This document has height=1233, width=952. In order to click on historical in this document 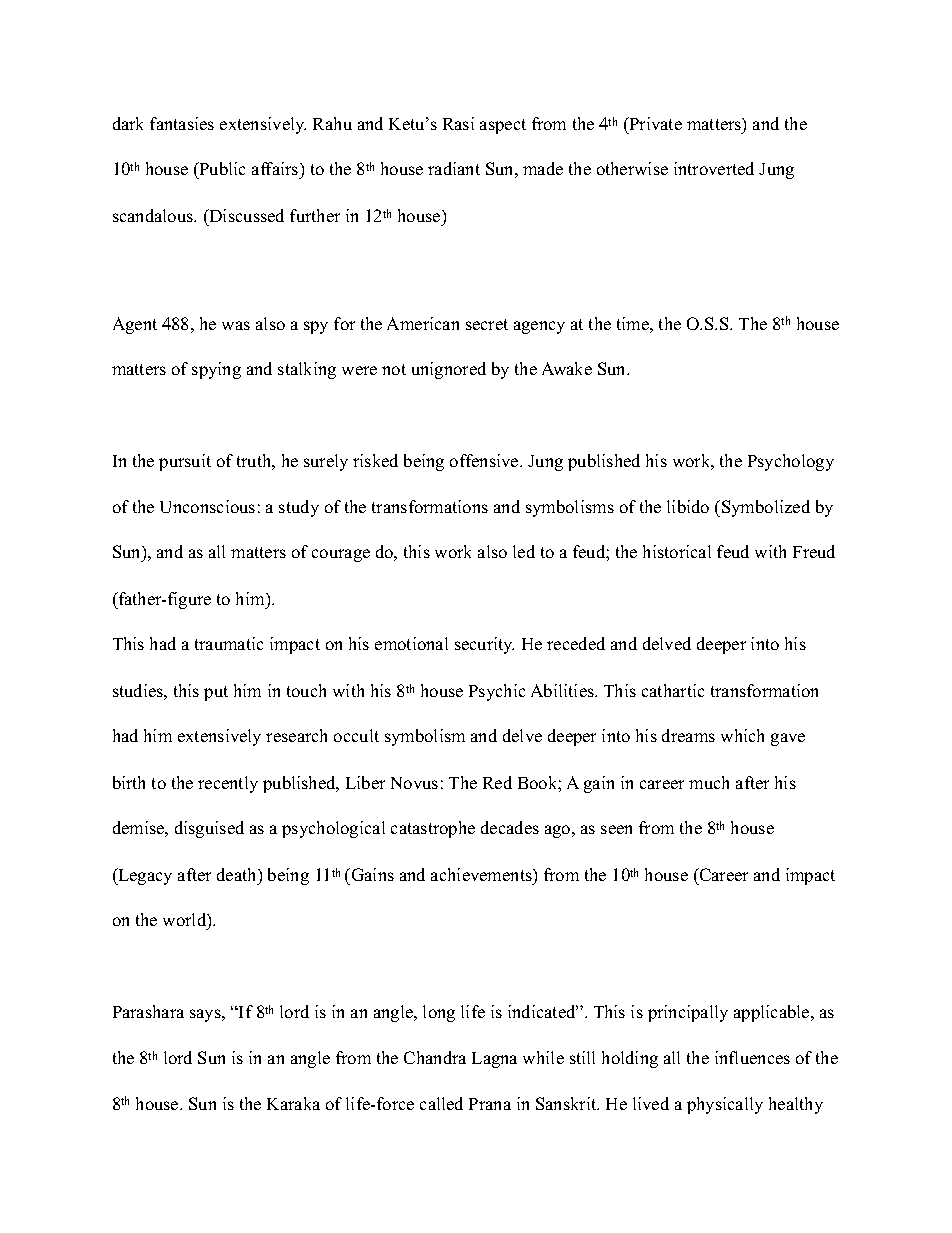, I will do `click(677, 551)`.
